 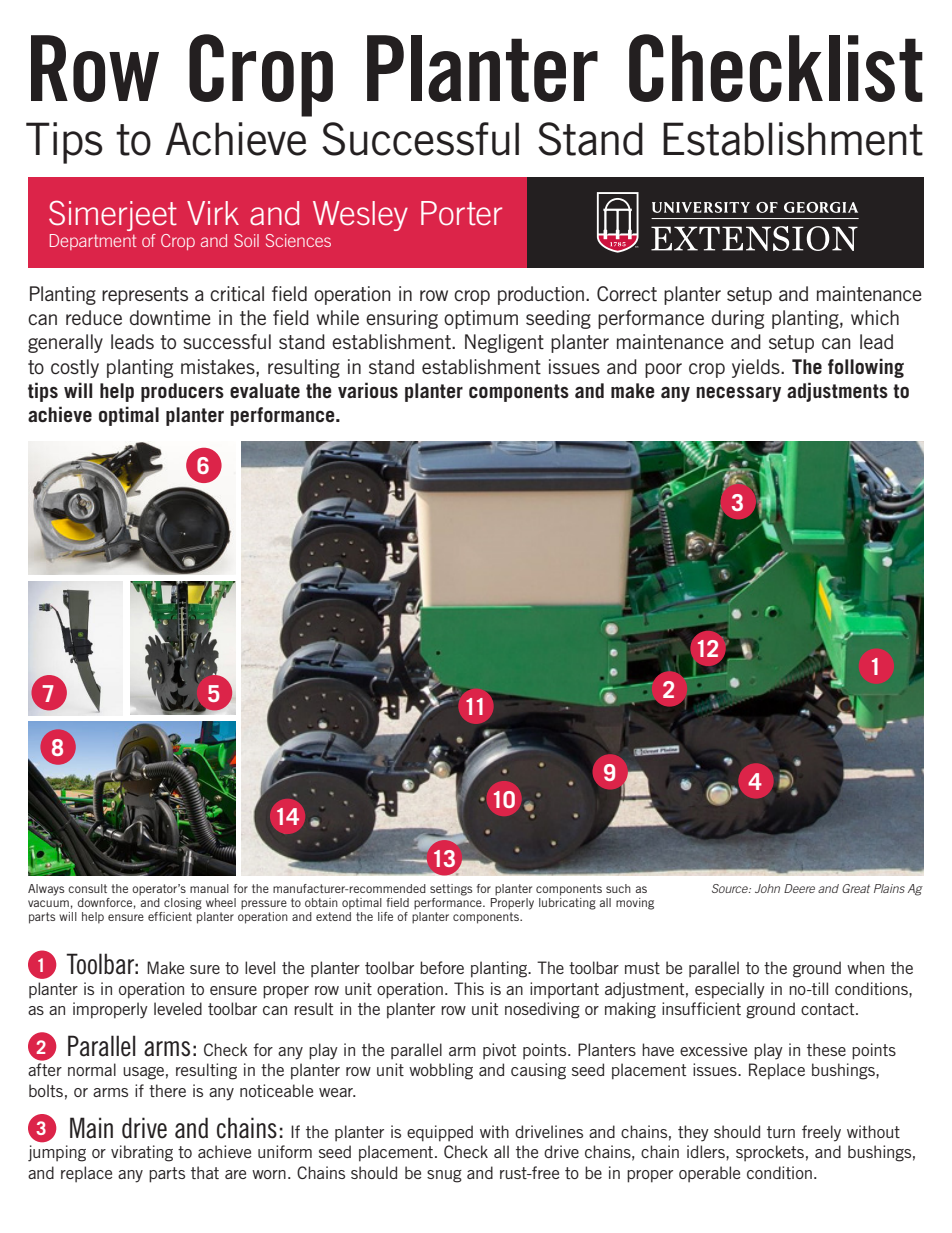 I want to click on equipped, so click(x=440, y=1133).
